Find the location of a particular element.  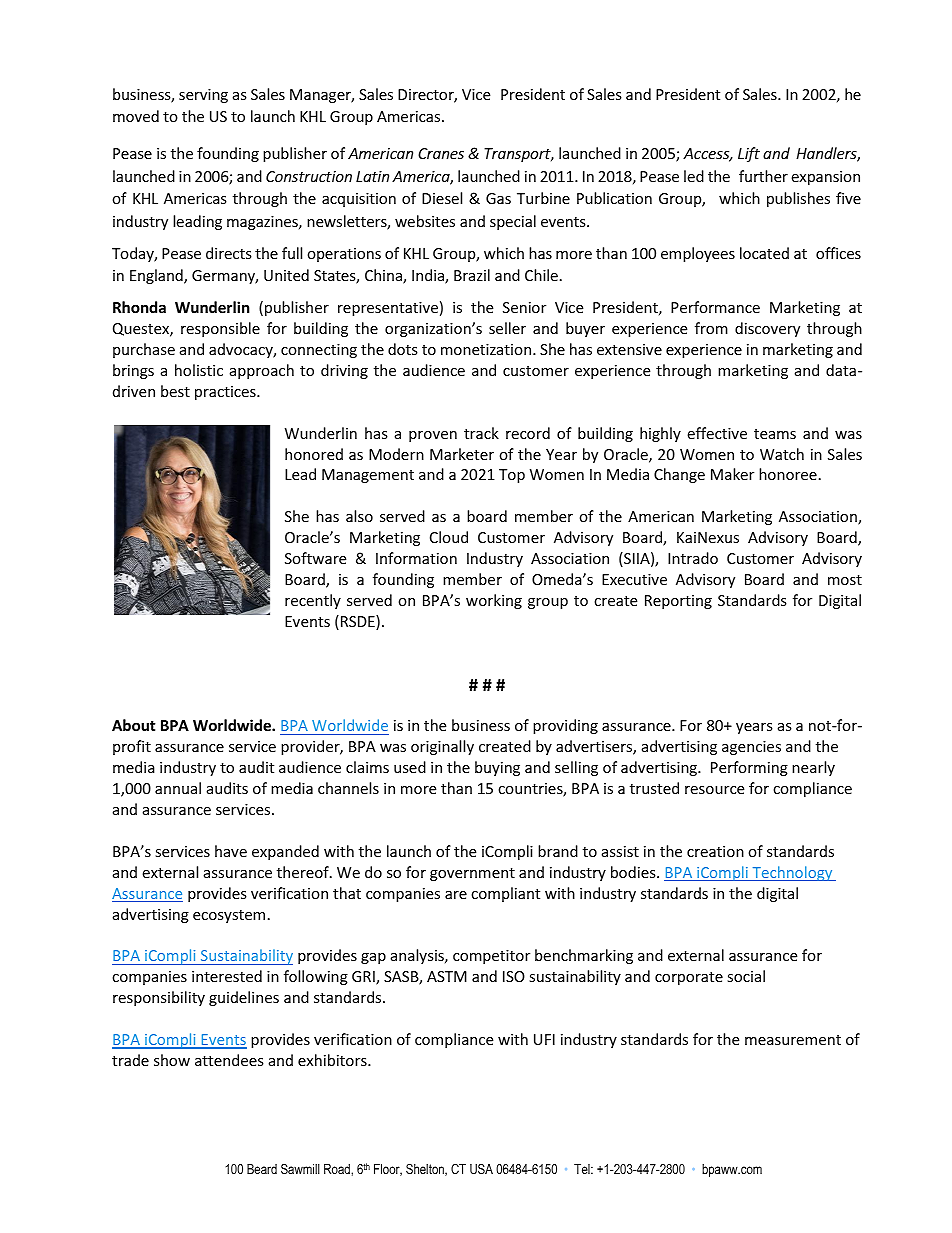

measurement is located at coordinates (793, 1040).
